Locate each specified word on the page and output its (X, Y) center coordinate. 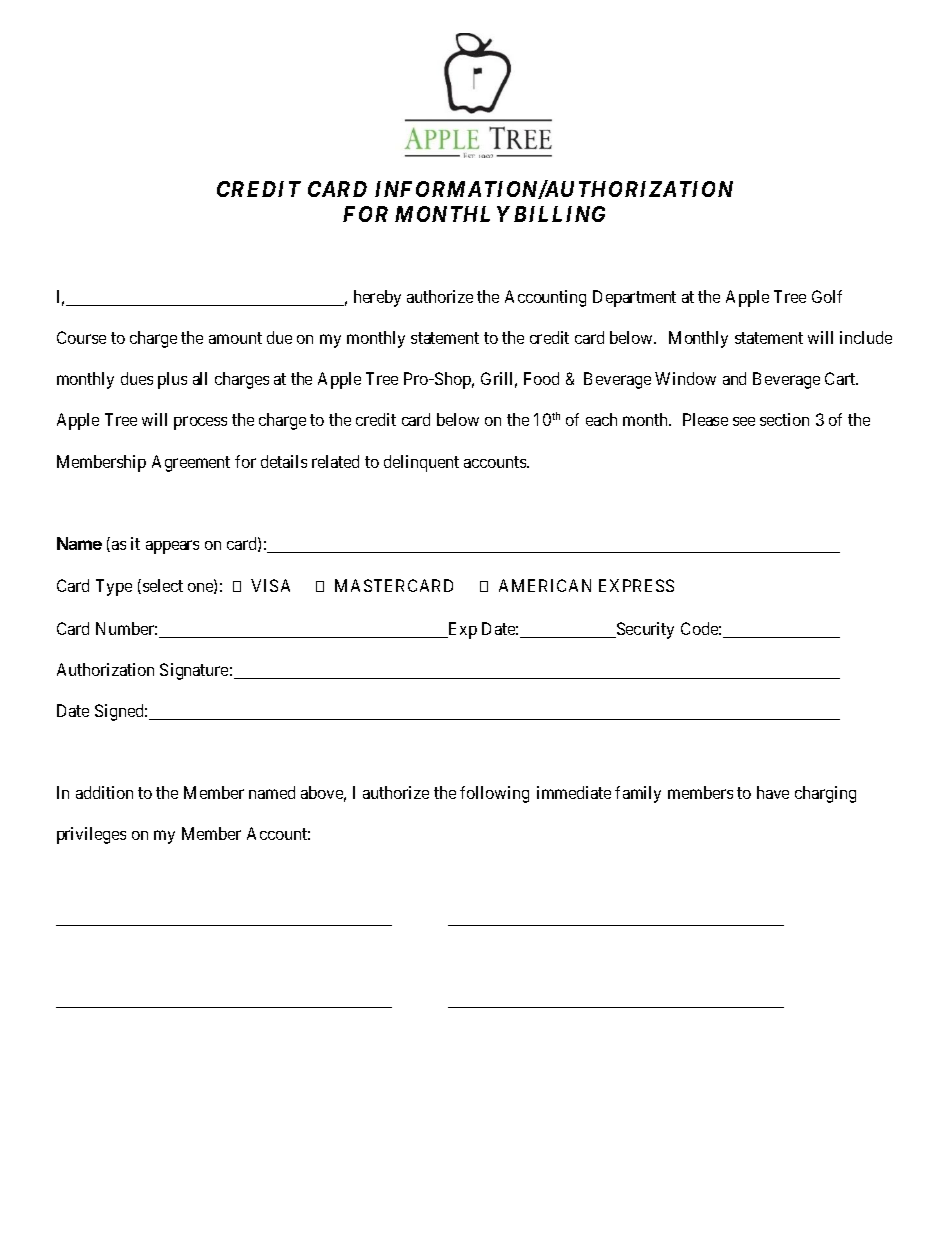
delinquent (421, 463)
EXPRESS (636, 585)
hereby (377, 298)
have (773, 792)
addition (104, 792)
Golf (827, 296)
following (494, 794)
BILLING (559, 214)
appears (172, 547)
